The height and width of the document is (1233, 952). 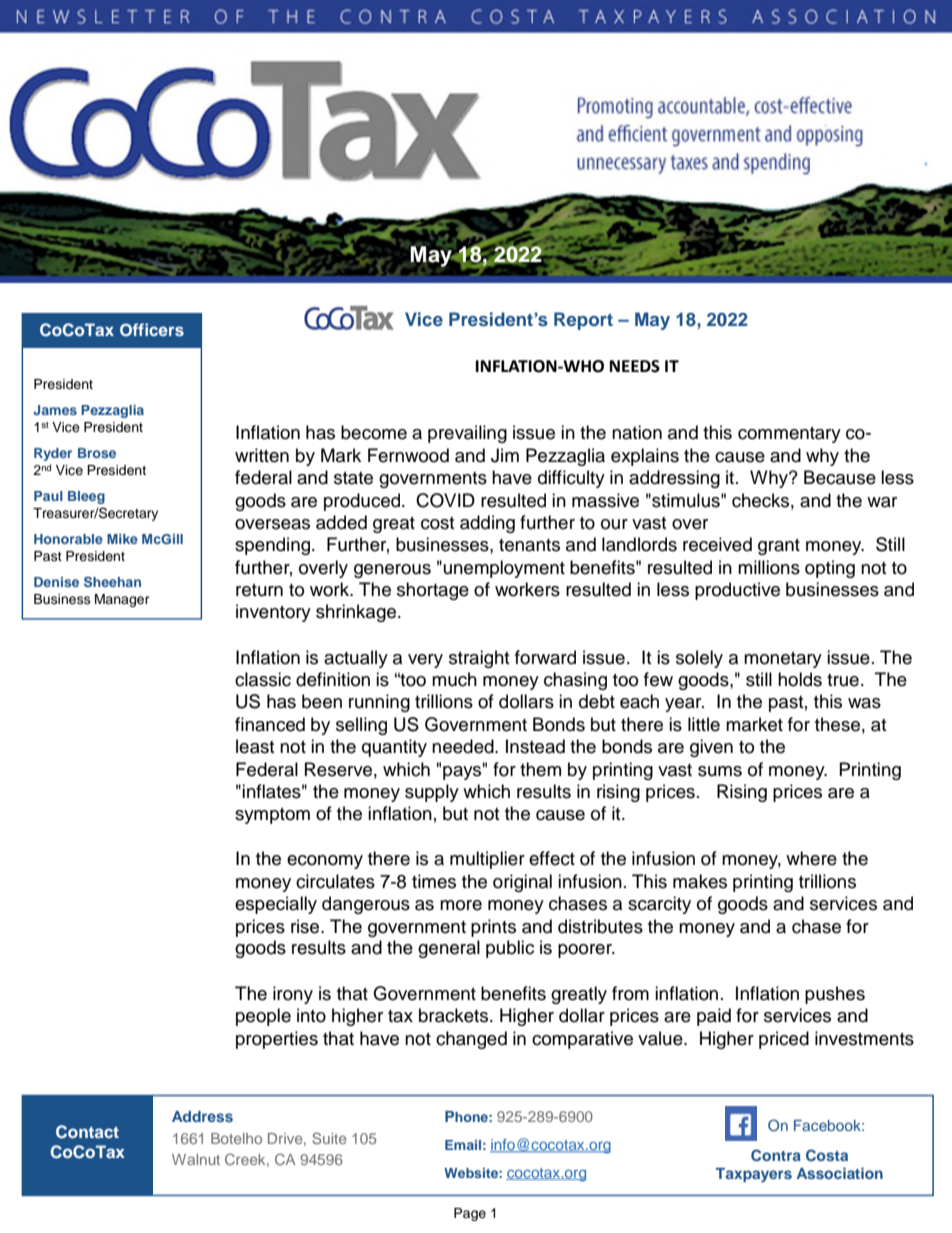 What do you see at coordinates (449, 949) in the document?
I see `general` at bounding box center [449, 949].
